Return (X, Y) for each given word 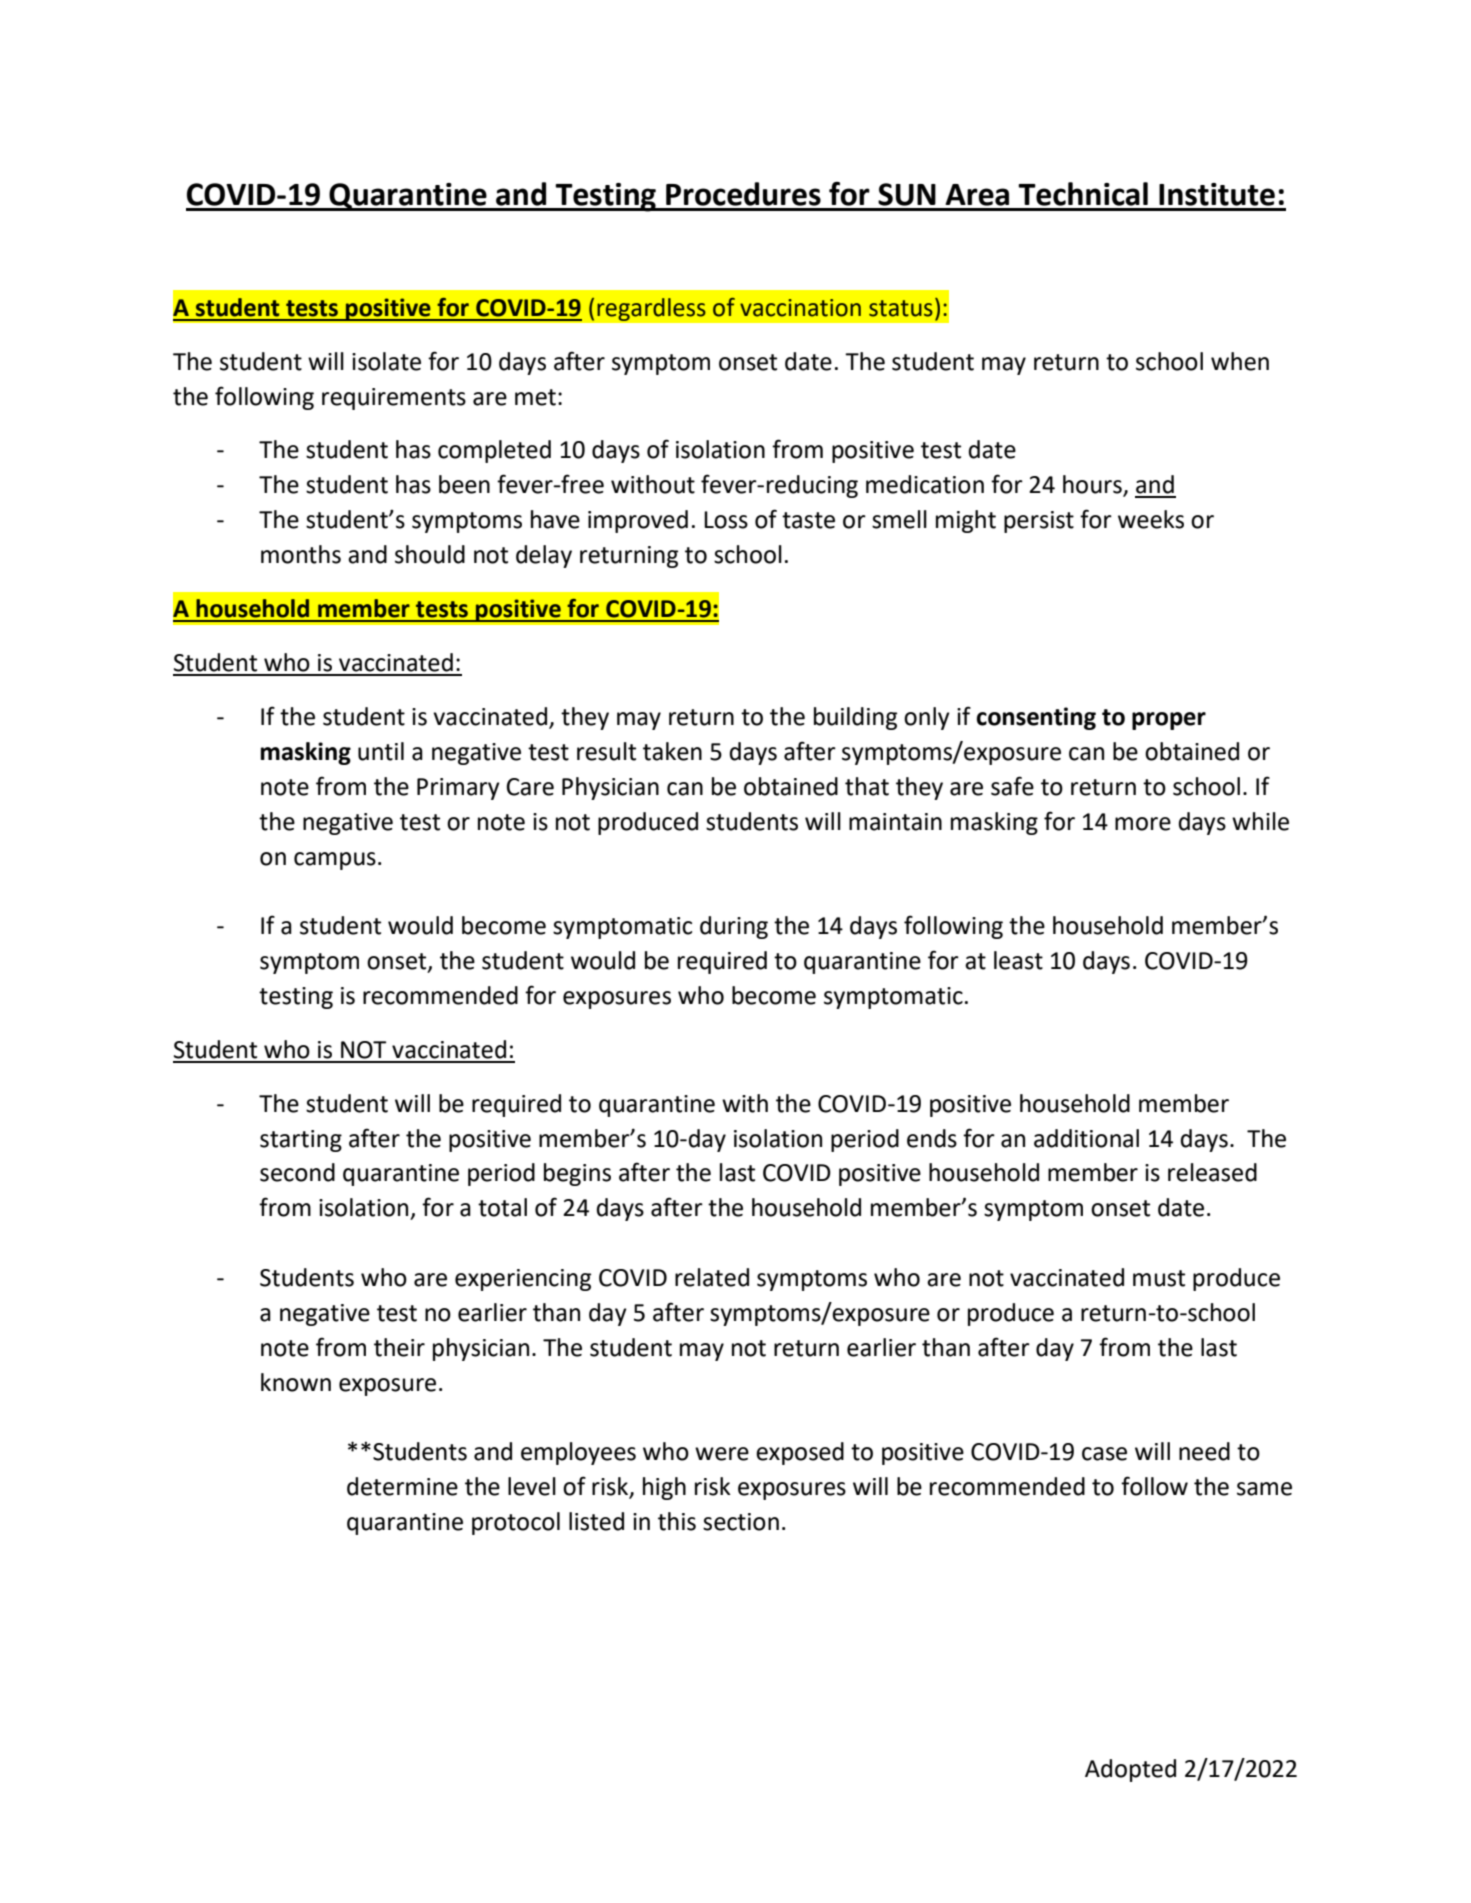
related (712, 1277)
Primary (458, 789)
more (1143, 824)
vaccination (800, 308)
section (741, 1522)
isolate (386, 361)
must (1159, 1278)
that (867, 786)
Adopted (1130, 1770)
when (1240, 361)
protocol (516, 1523)
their (399, 1347)
